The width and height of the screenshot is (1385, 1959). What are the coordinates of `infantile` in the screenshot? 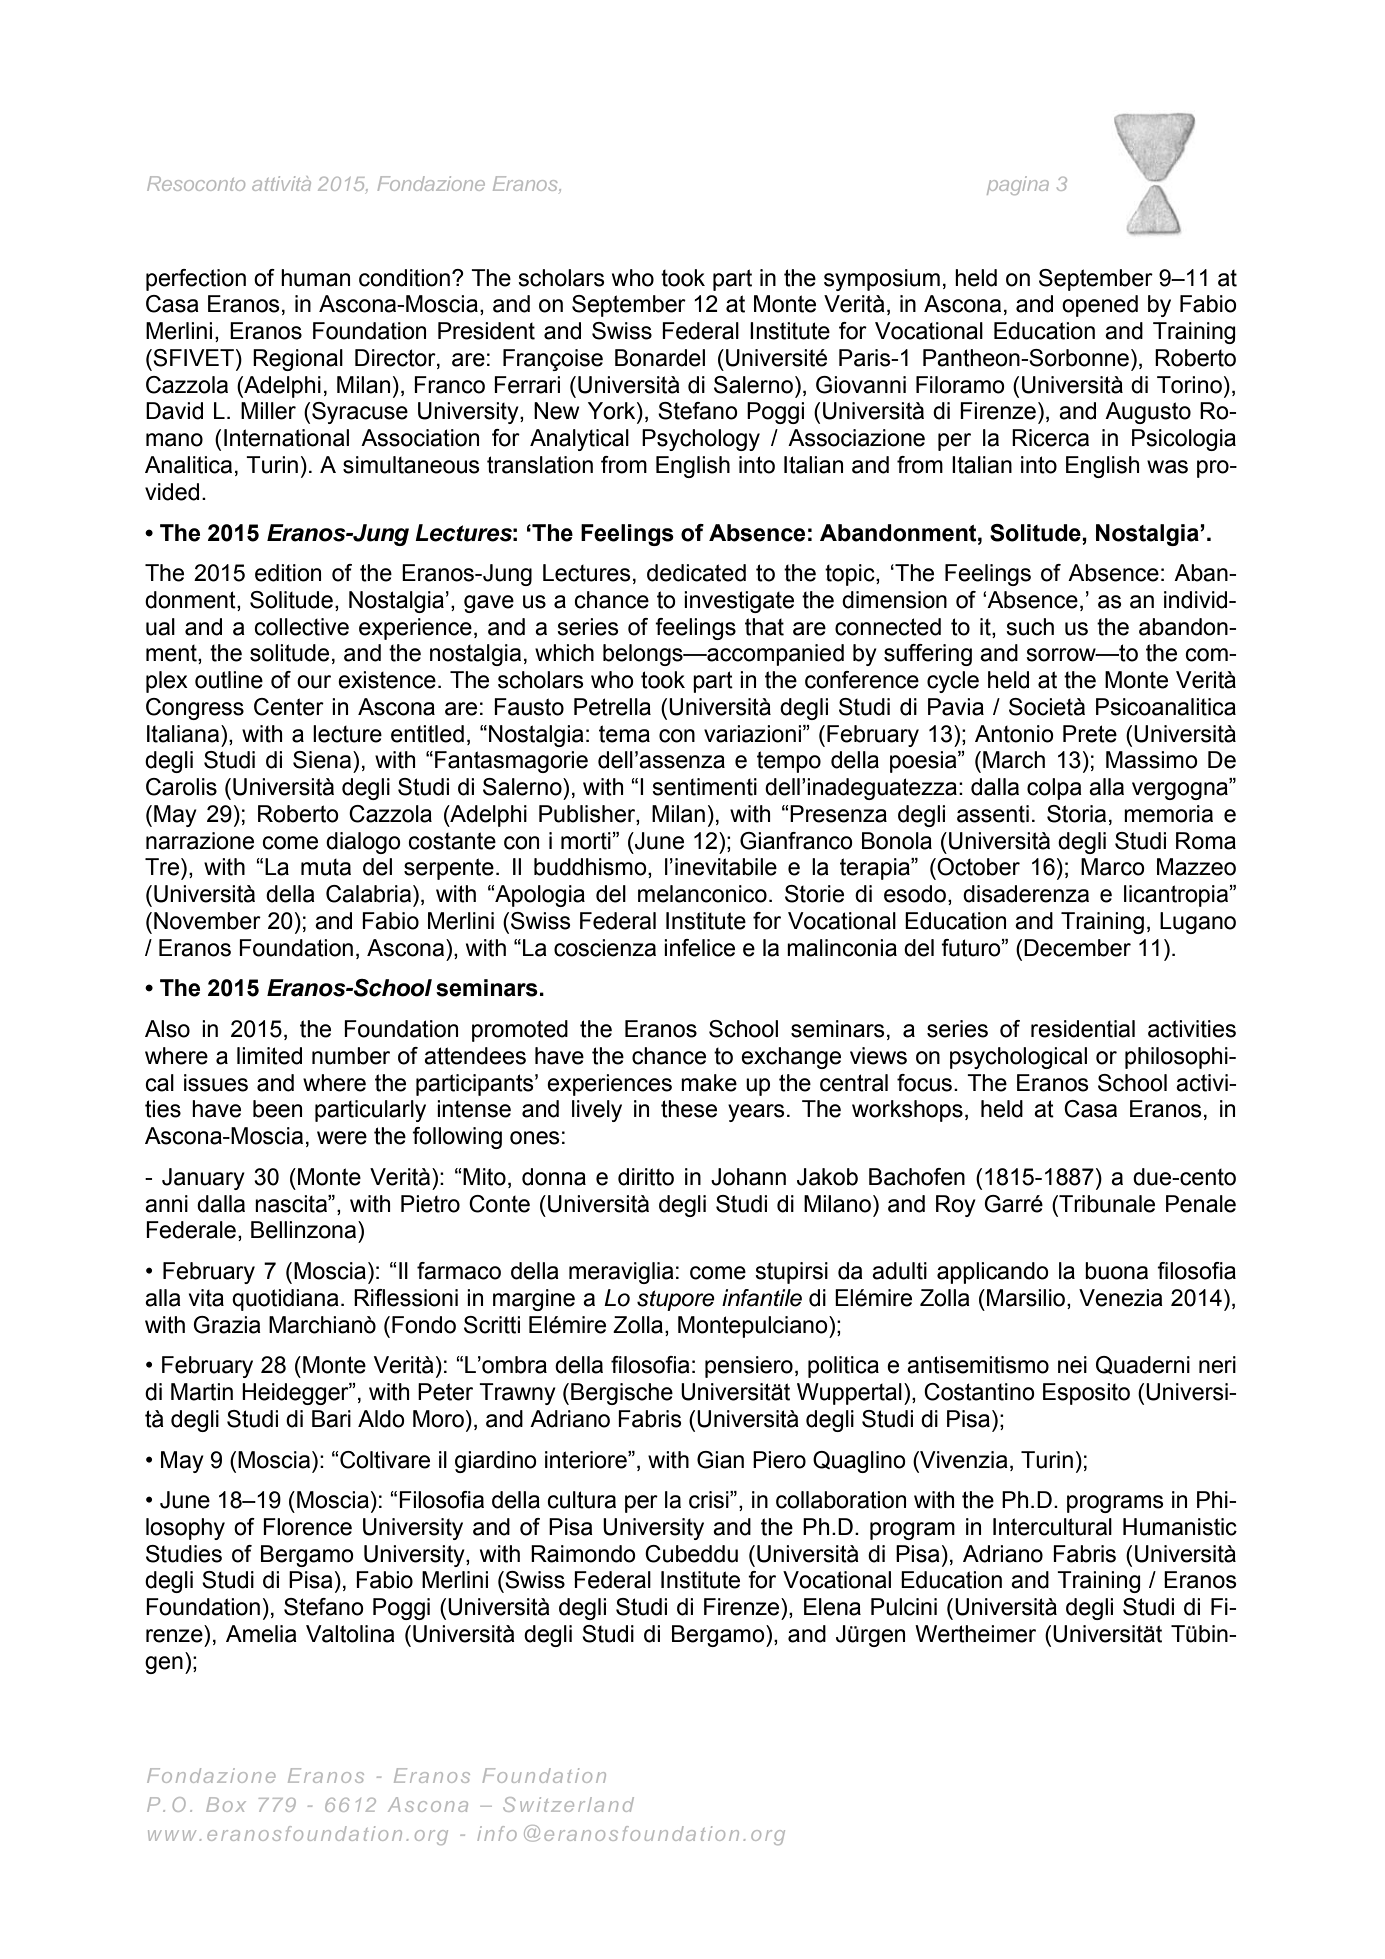 It's located at (762, 1298).
